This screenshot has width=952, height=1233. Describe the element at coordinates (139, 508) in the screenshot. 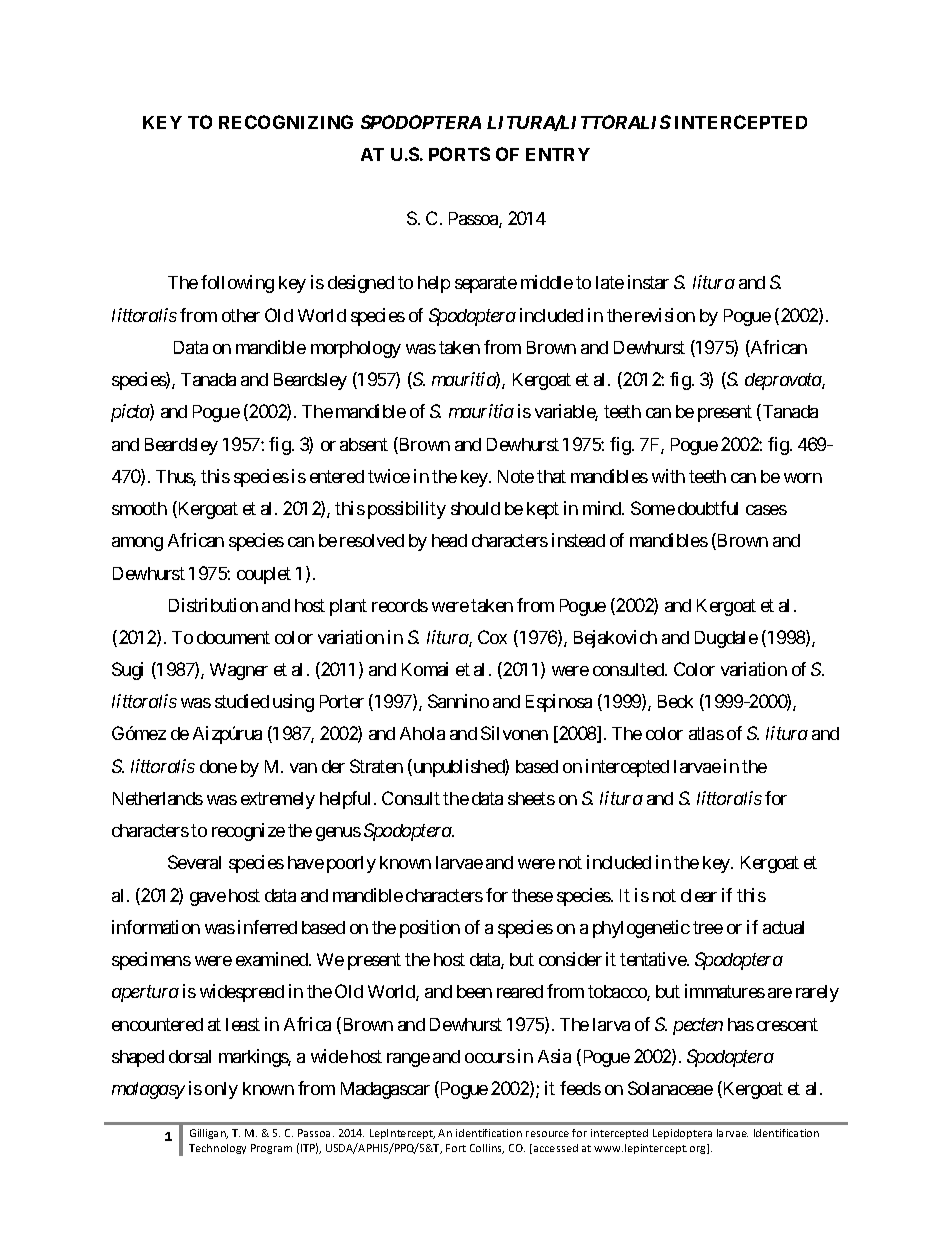

I see `smooth` at that location.
